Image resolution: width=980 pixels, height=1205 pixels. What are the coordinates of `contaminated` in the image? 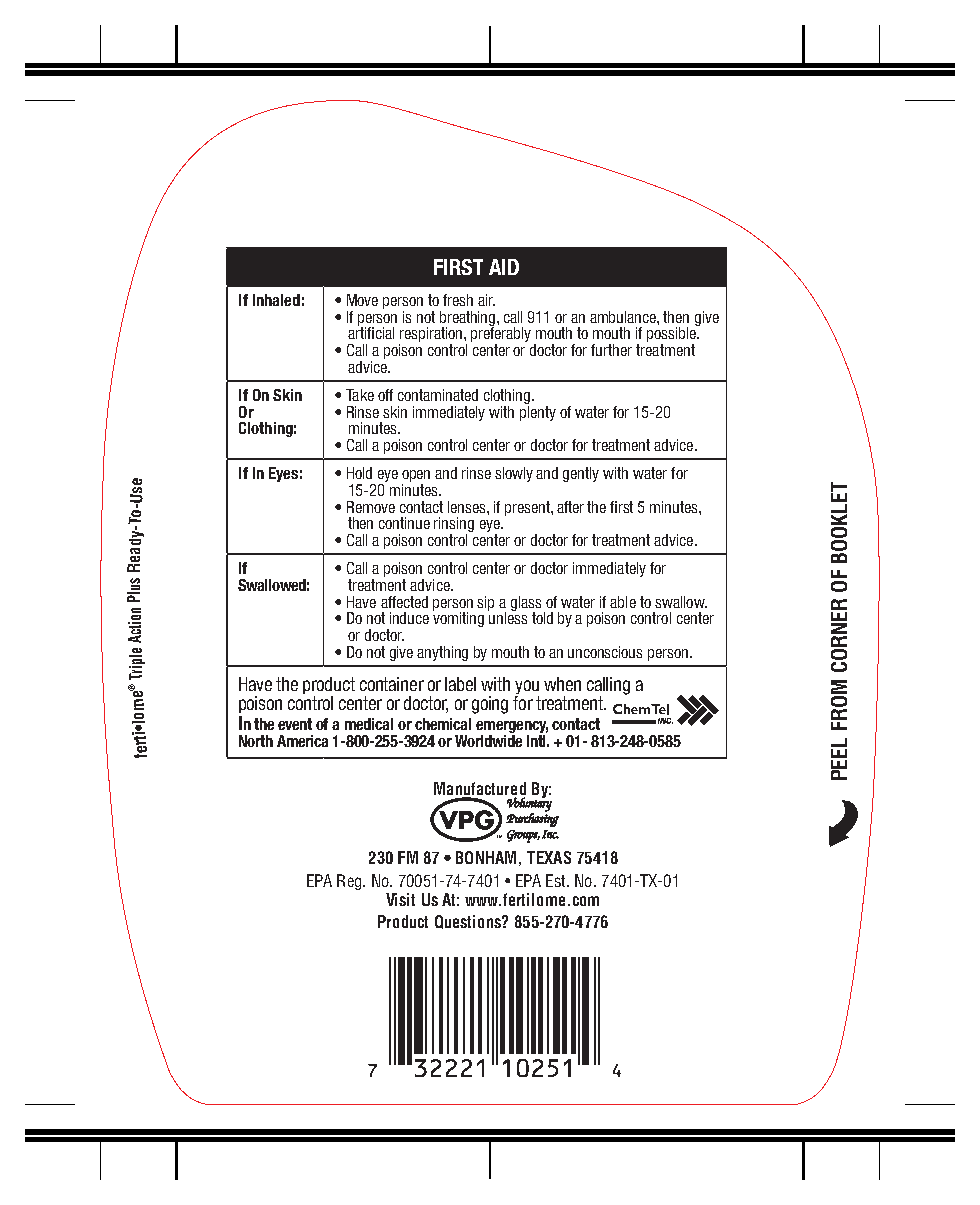 It's located at (438, 395).
